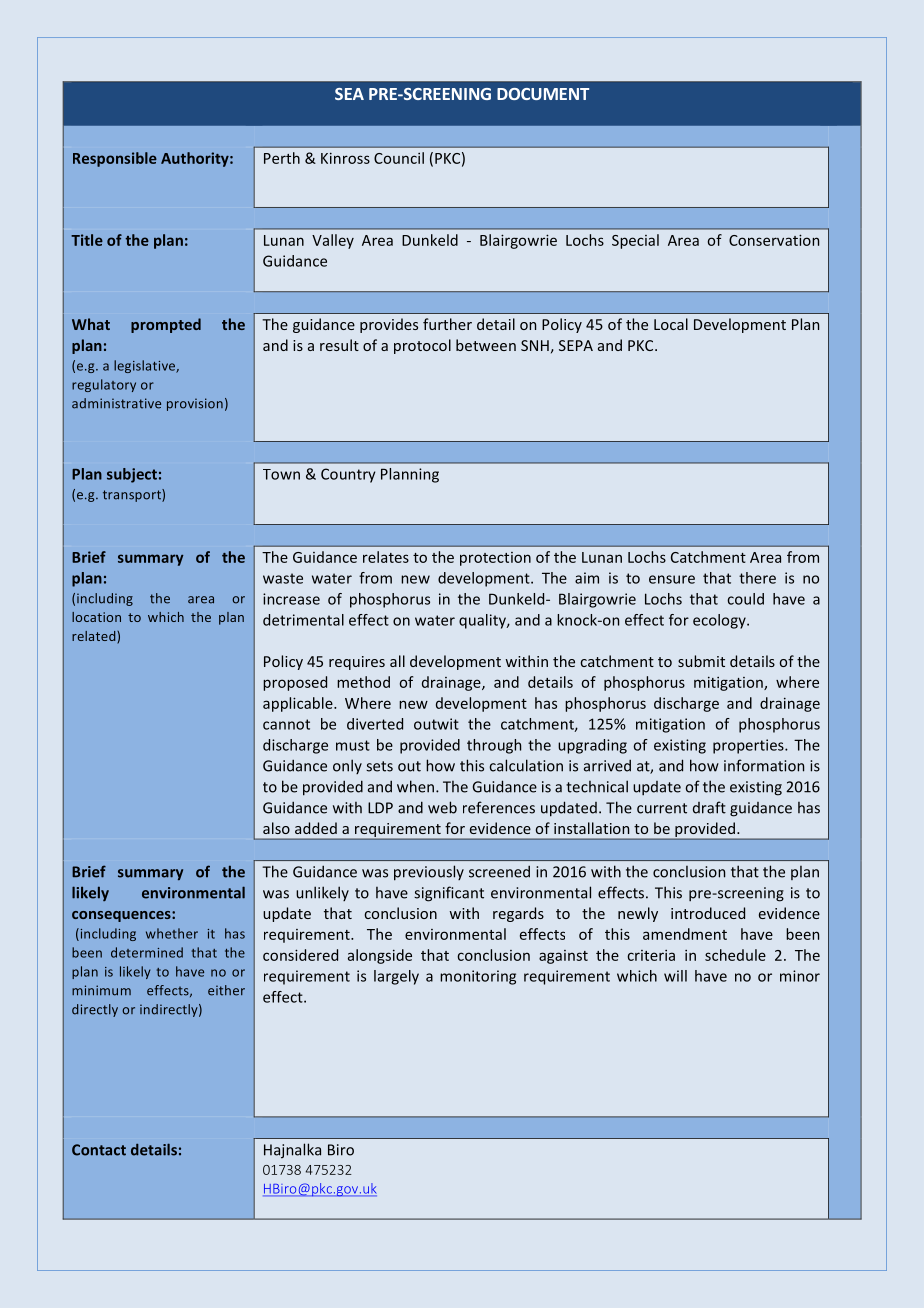  Describe the element at coordinates (774, 240) in the screenshot. I see `Conservation` at that location.
